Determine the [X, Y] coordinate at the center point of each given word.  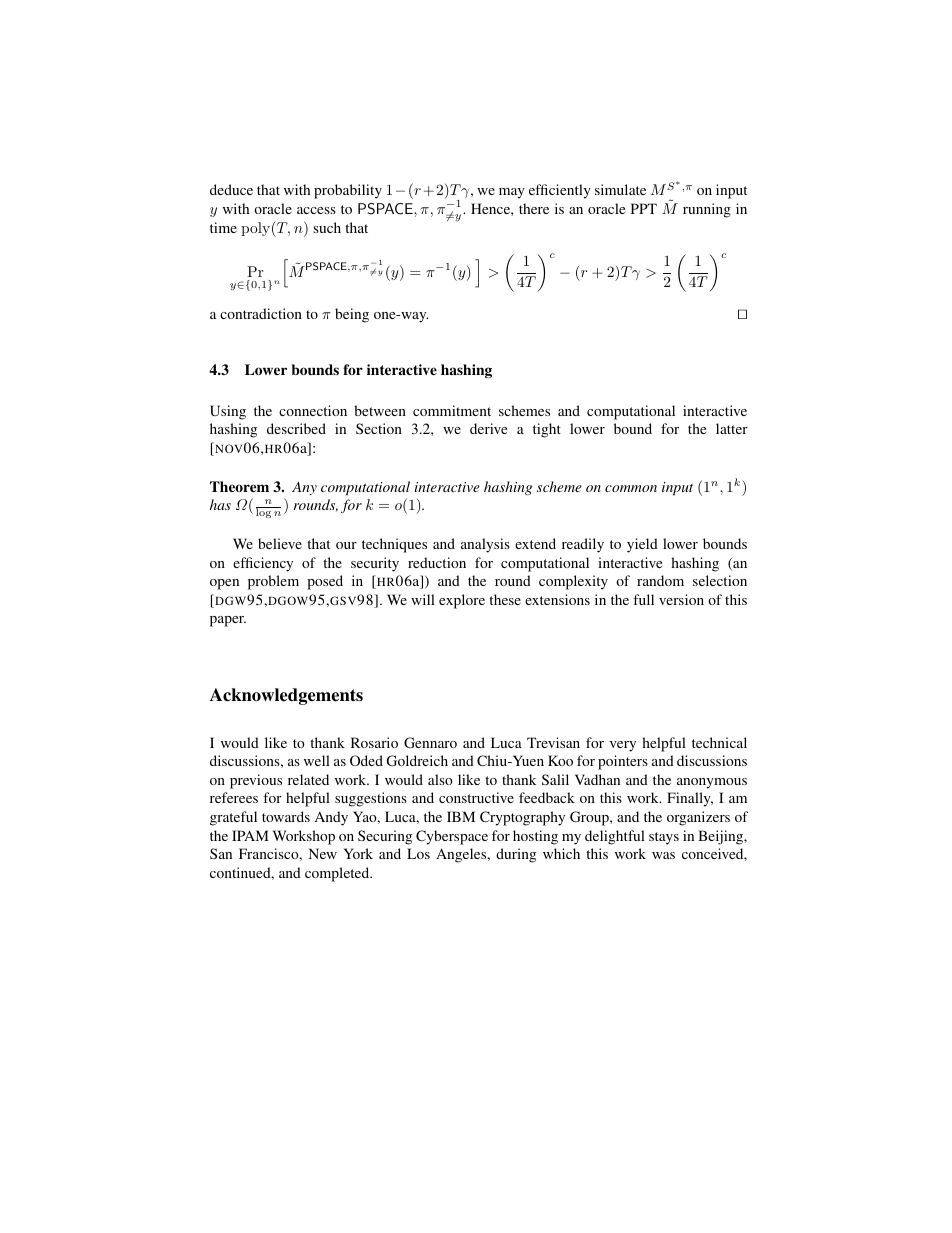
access [316, 210]
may [512, 193]
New [323, 853]
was [663, 855]
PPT [644, 208]
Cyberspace [452, 837]
